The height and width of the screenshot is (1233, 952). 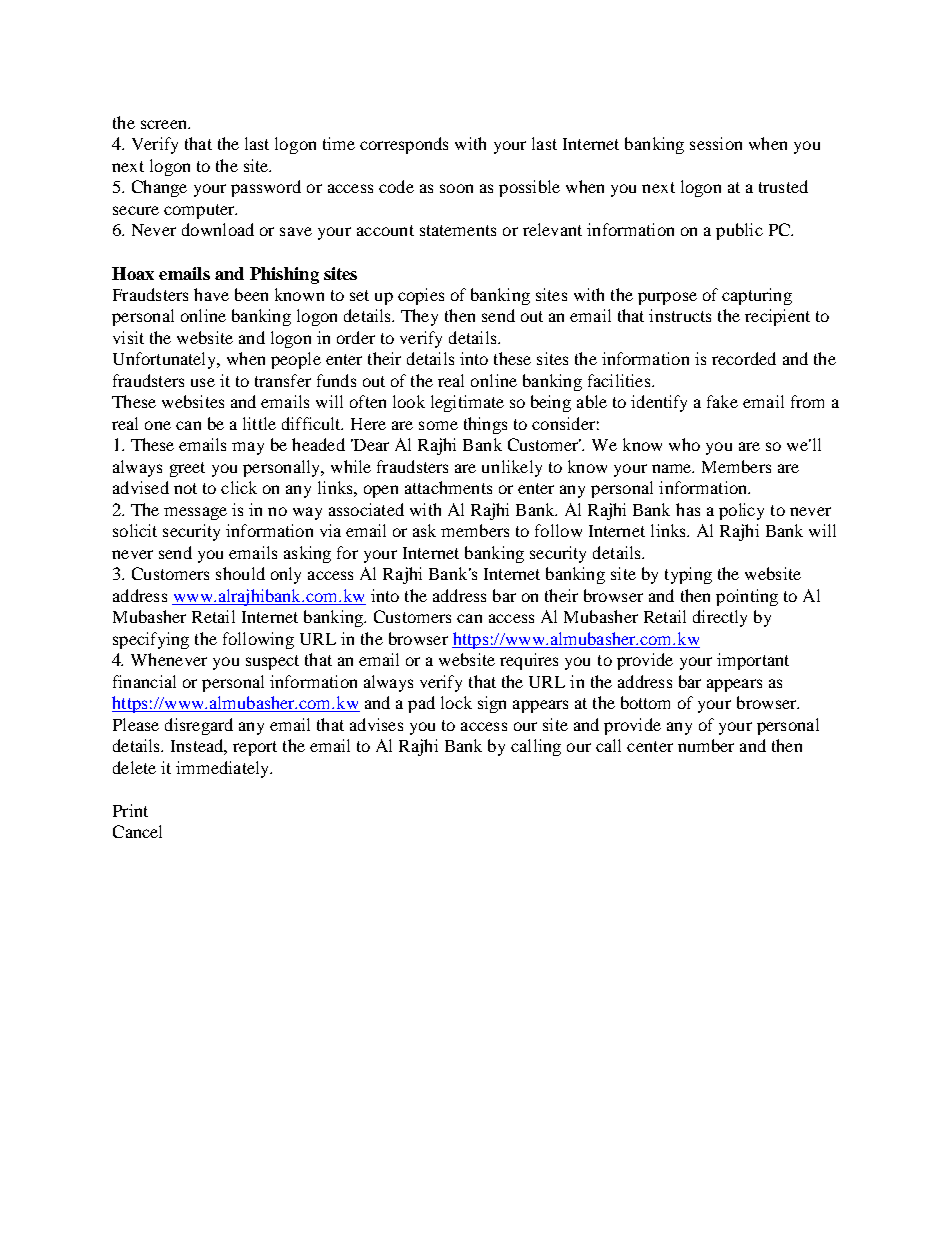 I want to click on message, so click(x=195, y=513).
